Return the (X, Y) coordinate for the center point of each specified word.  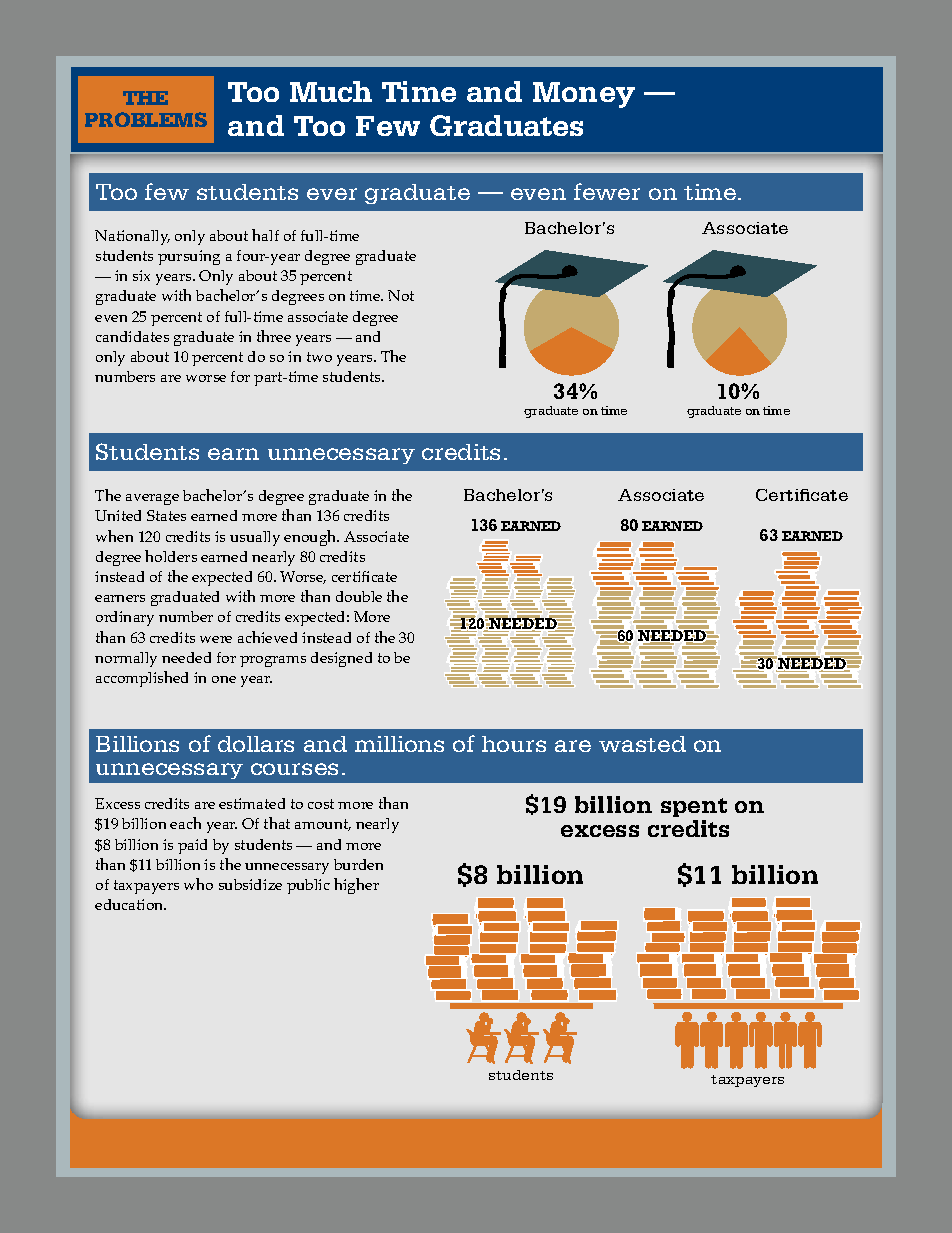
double (359, 596)
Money (584, 95)
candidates (132, 336)
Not (401, 295)
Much (331, 91)
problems (146, 119)
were (216, 639)
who (198, 884)
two (319, 357)
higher (356, 886)
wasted (642, 744)
